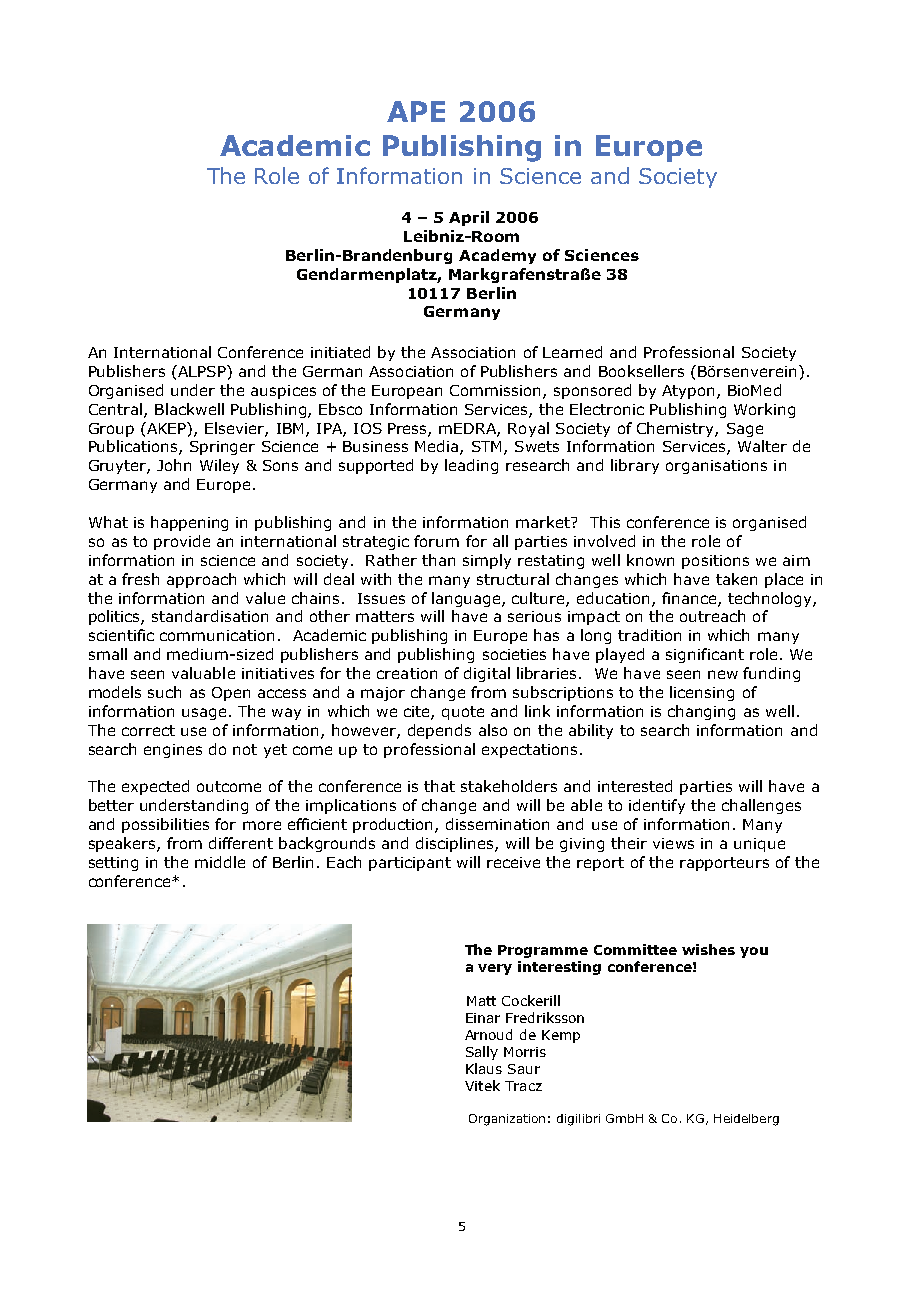 The width and height of the screenshot is (924, 1308). I want to click on language, so click(467, 599).
